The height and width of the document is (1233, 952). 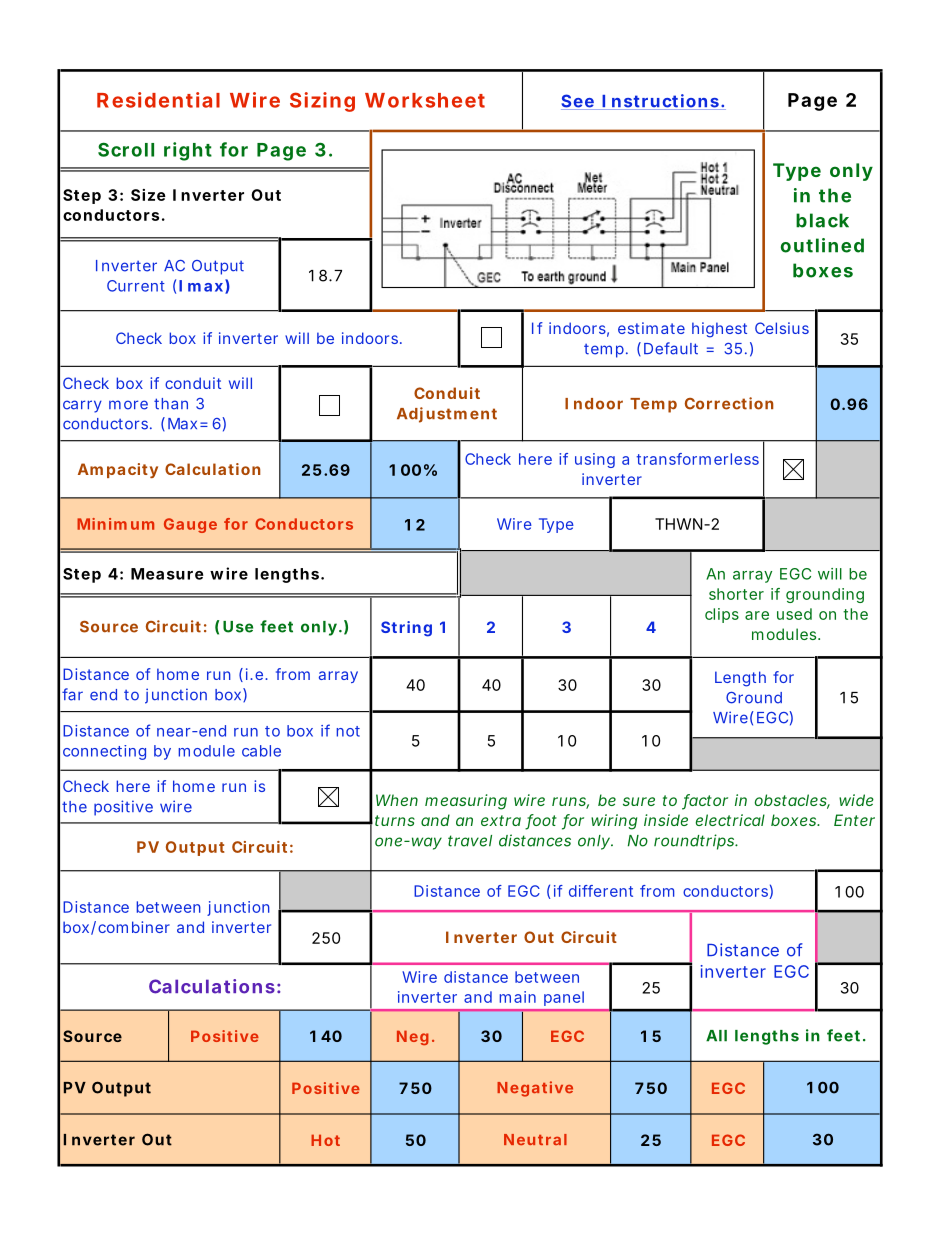 I want to click on black, so click(x=822, y=220).
